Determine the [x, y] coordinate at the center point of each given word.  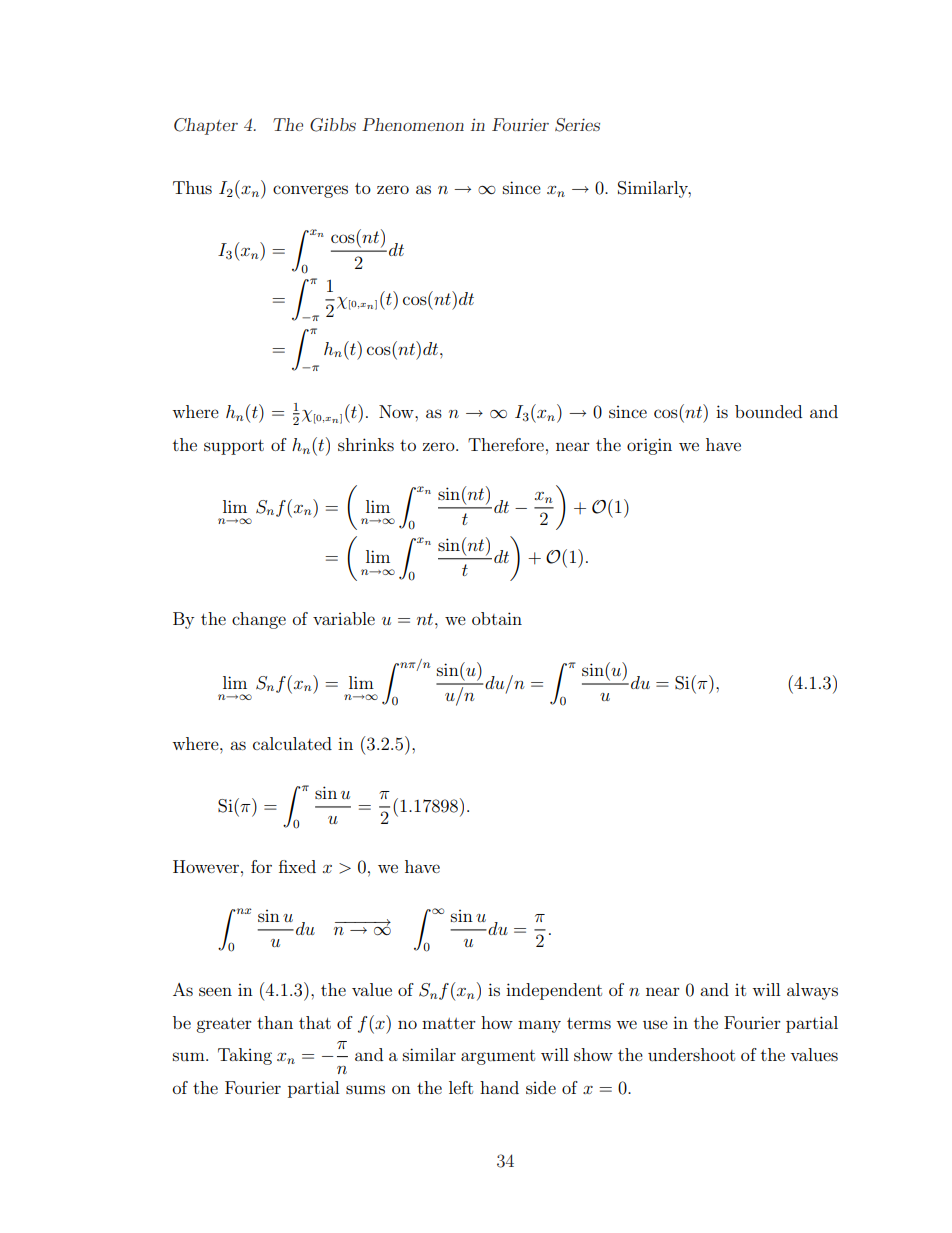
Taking [245, 1056]
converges [310, 191]
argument [498, 1057]
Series [577, 125]
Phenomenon [413, 124]
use [655, 1024]
